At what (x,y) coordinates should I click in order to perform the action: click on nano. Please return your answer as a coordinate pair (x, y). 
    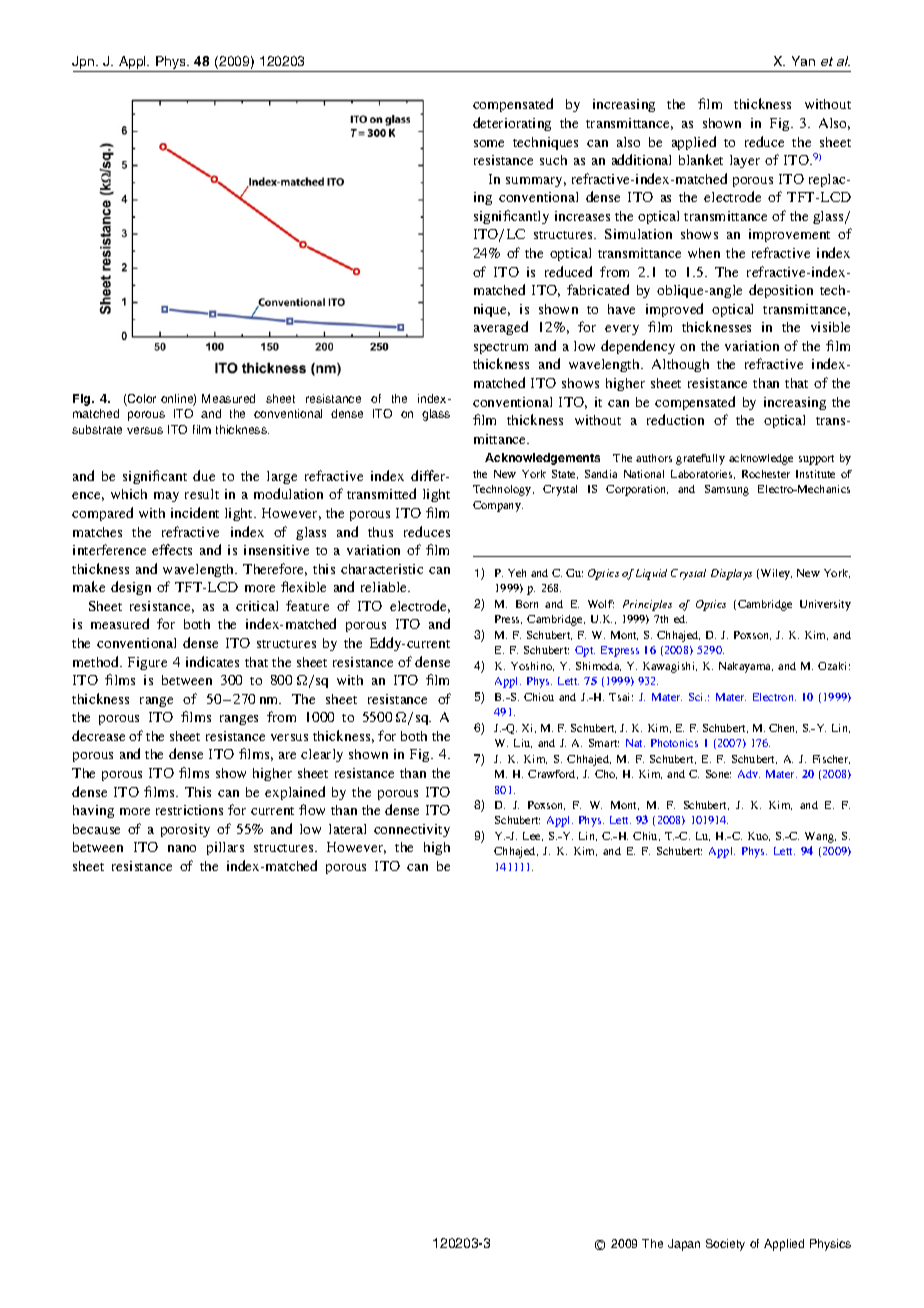
    Looking at the image, I should click on (182, 848).
